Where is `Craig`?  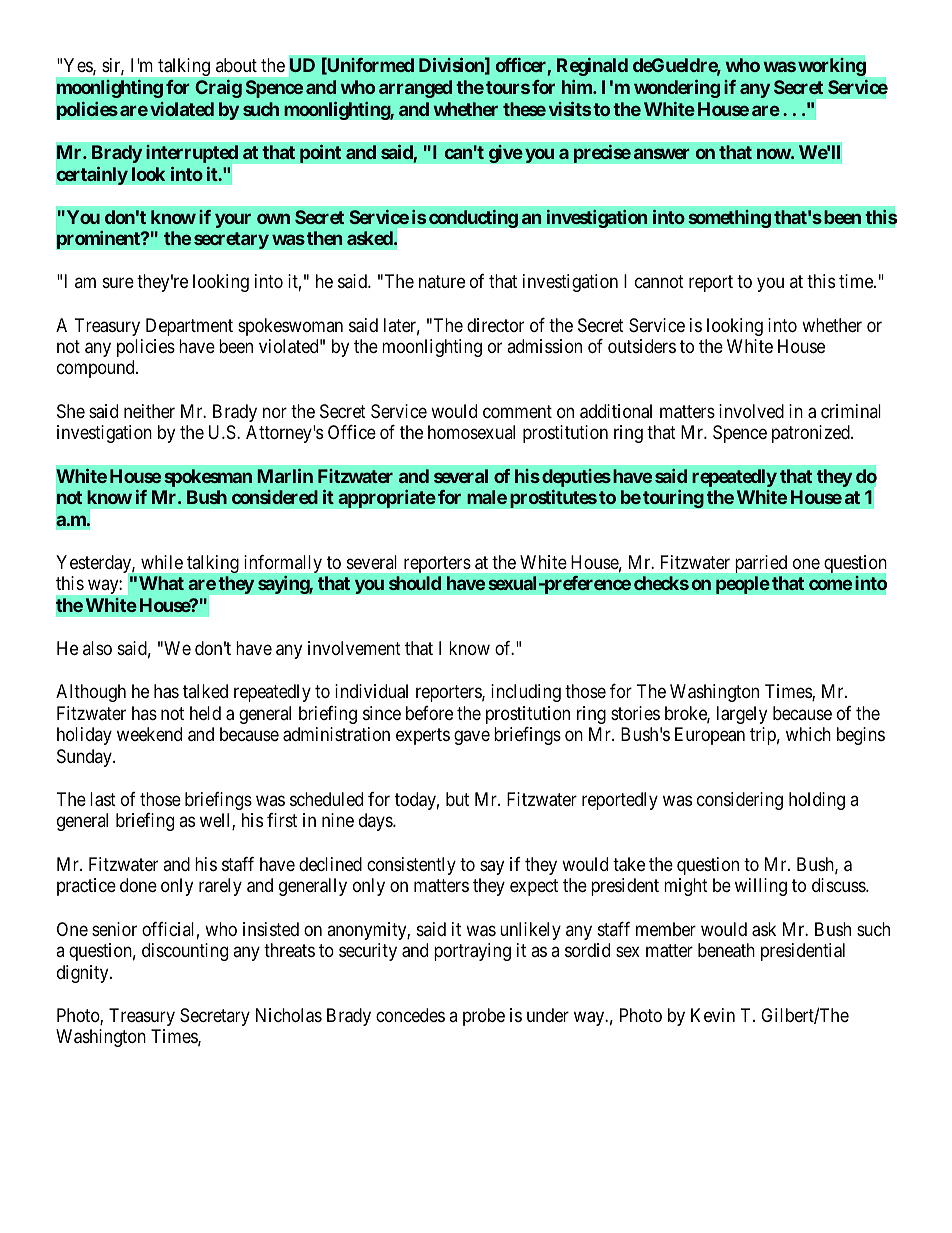 Craig is located at coordinates (218, 89).
